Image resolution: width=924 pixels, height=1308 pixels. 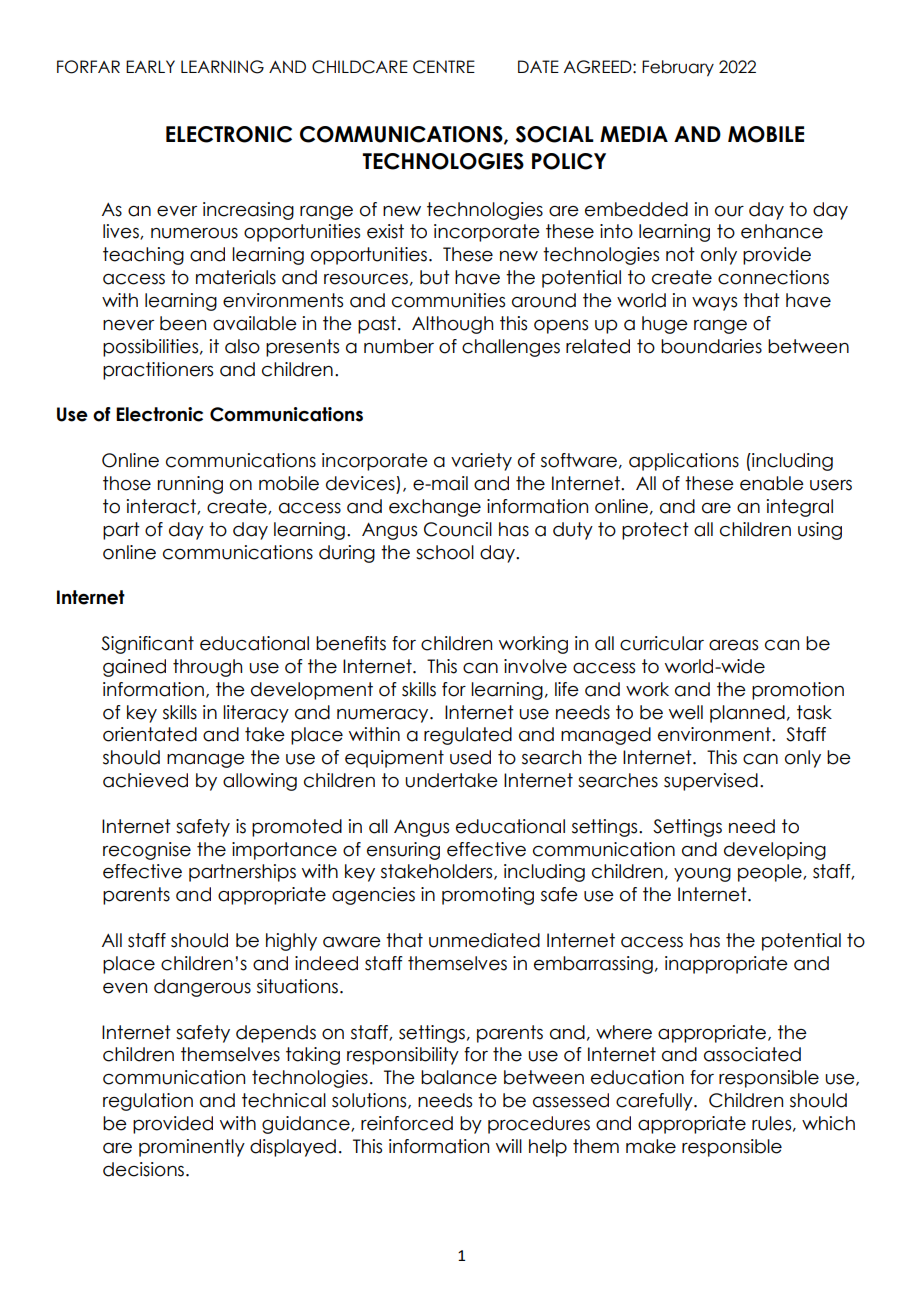 What do you see at coordinates (733, 645) in the screenshot?
I see `areas` at bounding box center [733, 645].
